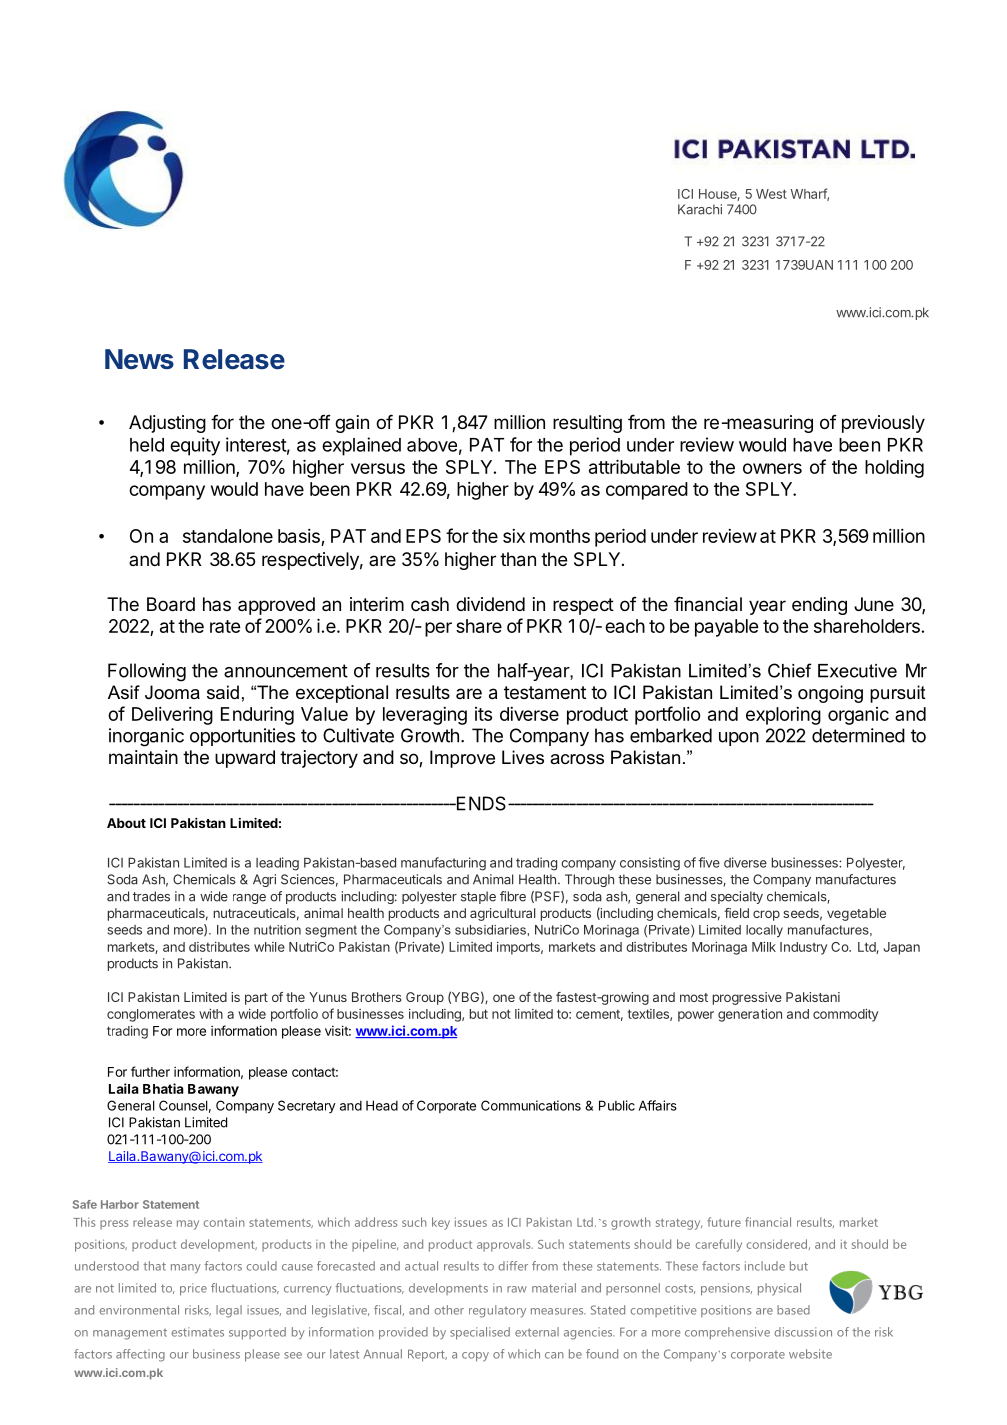  I want to click on Karachi, so click(700, 209).
